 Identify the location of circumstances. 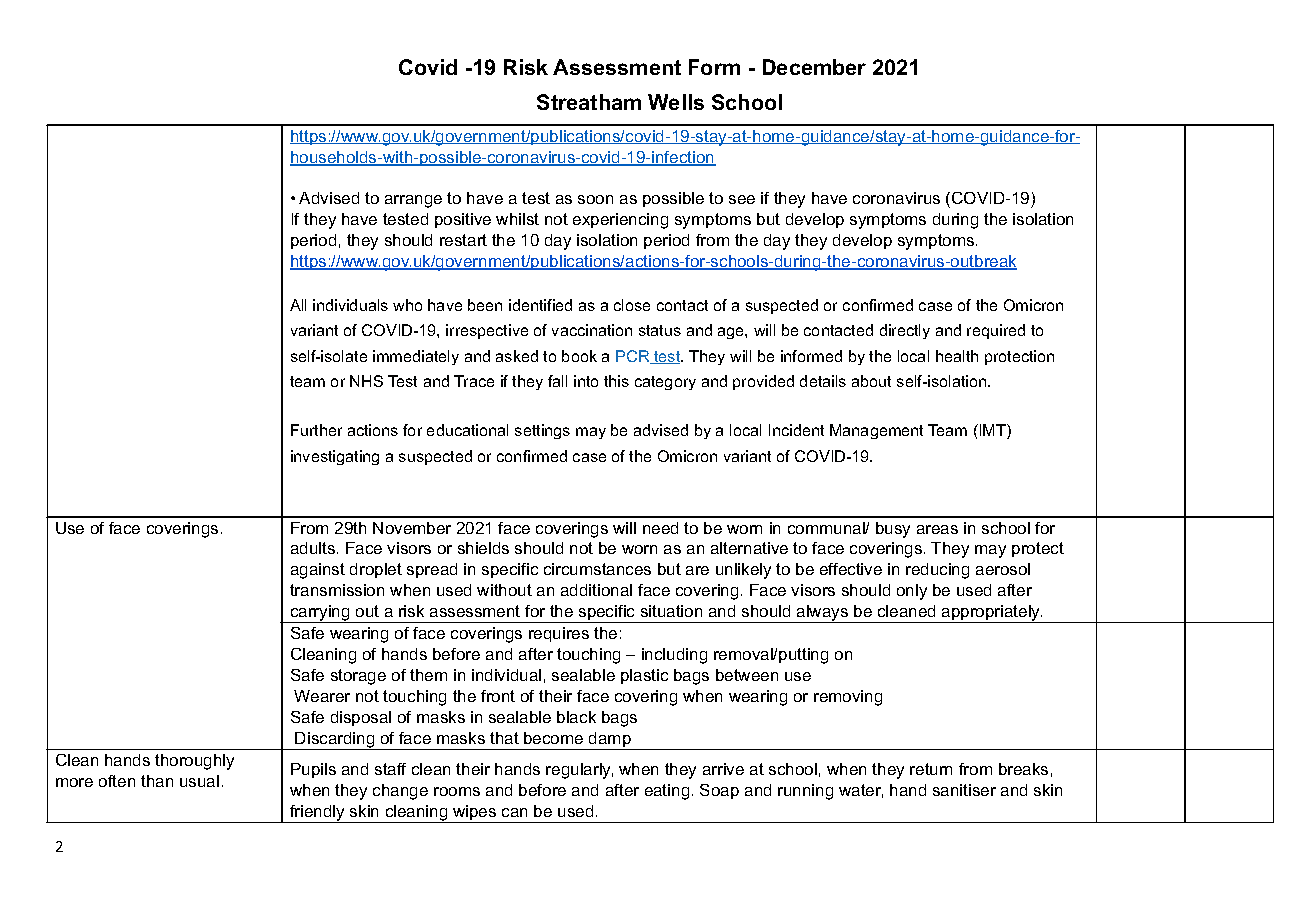
(597, 569).
